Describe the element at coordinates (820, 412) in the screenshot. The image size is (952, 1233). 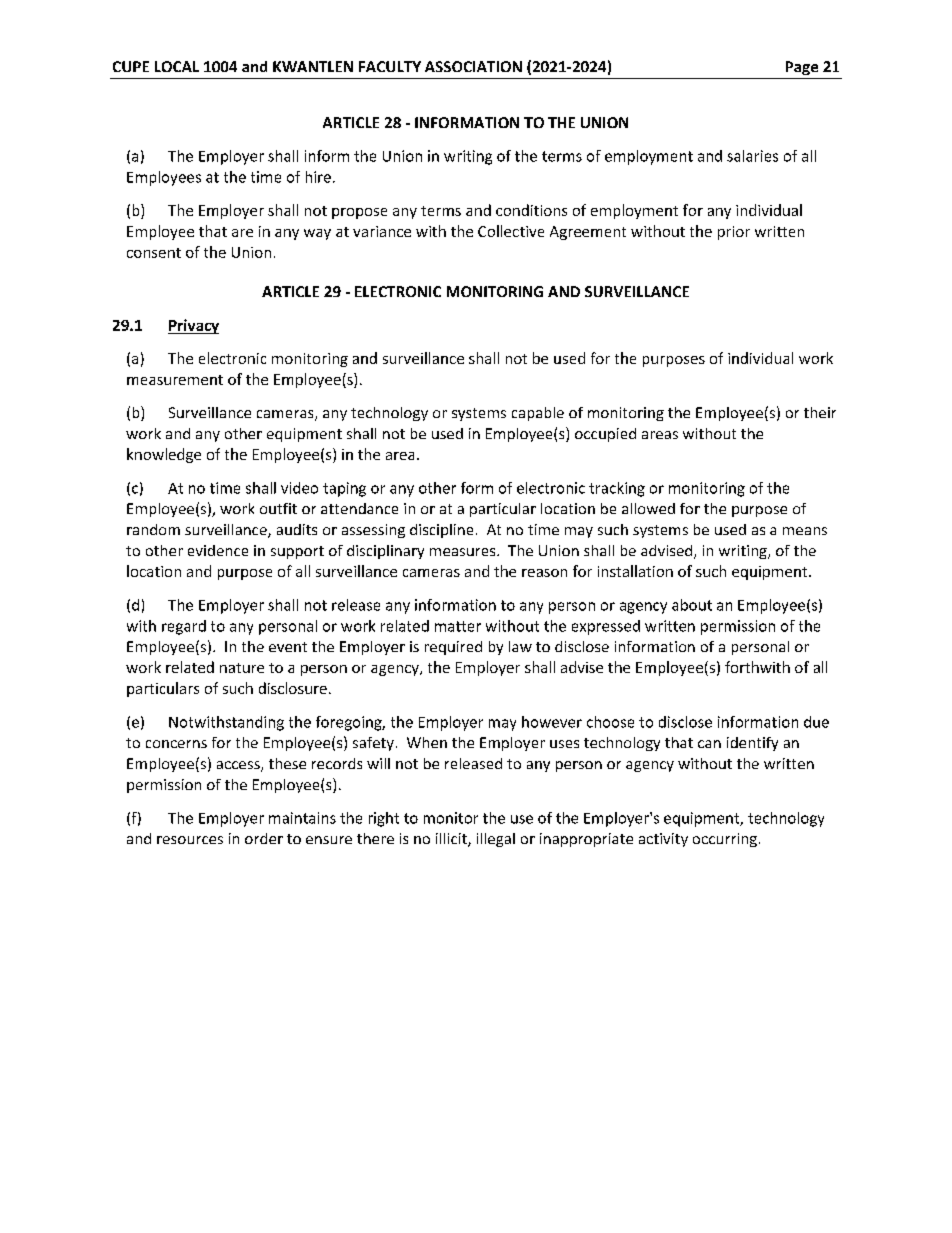
I see `their` at that location.
